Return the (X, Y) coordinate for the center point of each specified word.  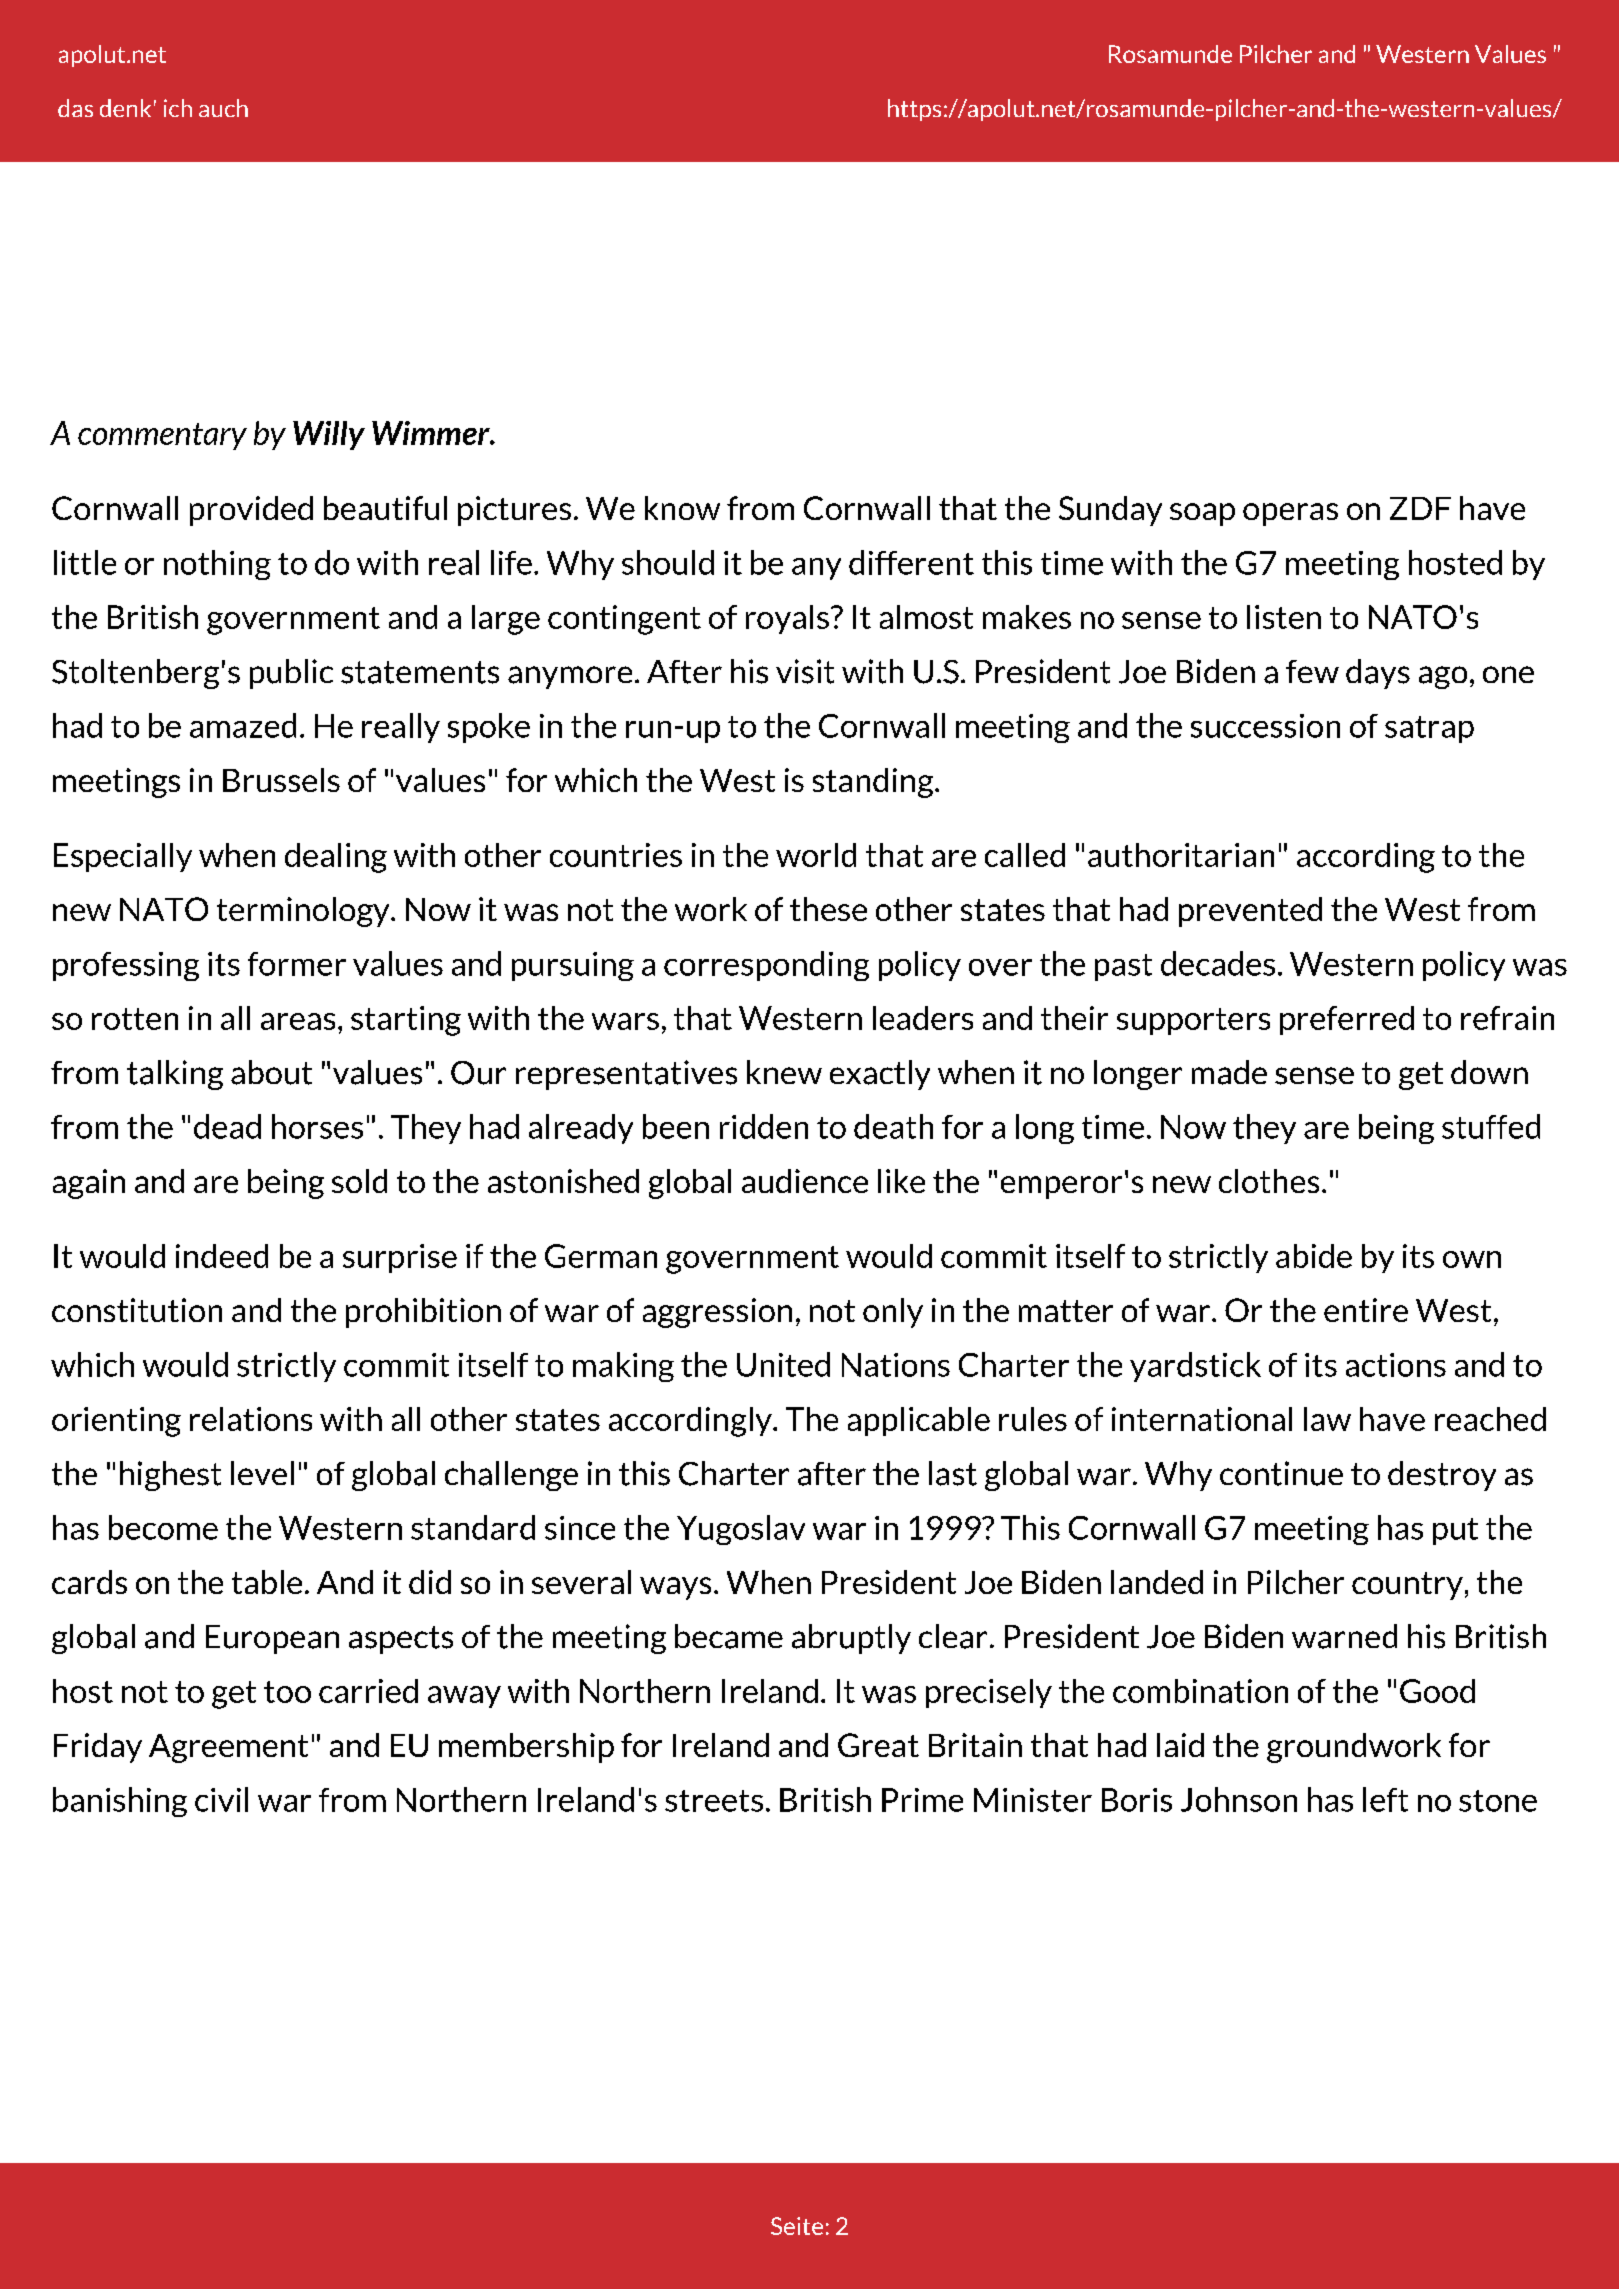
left (1385, 1799)
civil (221, 1799)
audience (805, 1181)
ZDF (1420, 508)
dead (227, 1126)
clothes (1269, 1181)
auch (223, 108)
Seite (797, 2226)
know (682, 508)
